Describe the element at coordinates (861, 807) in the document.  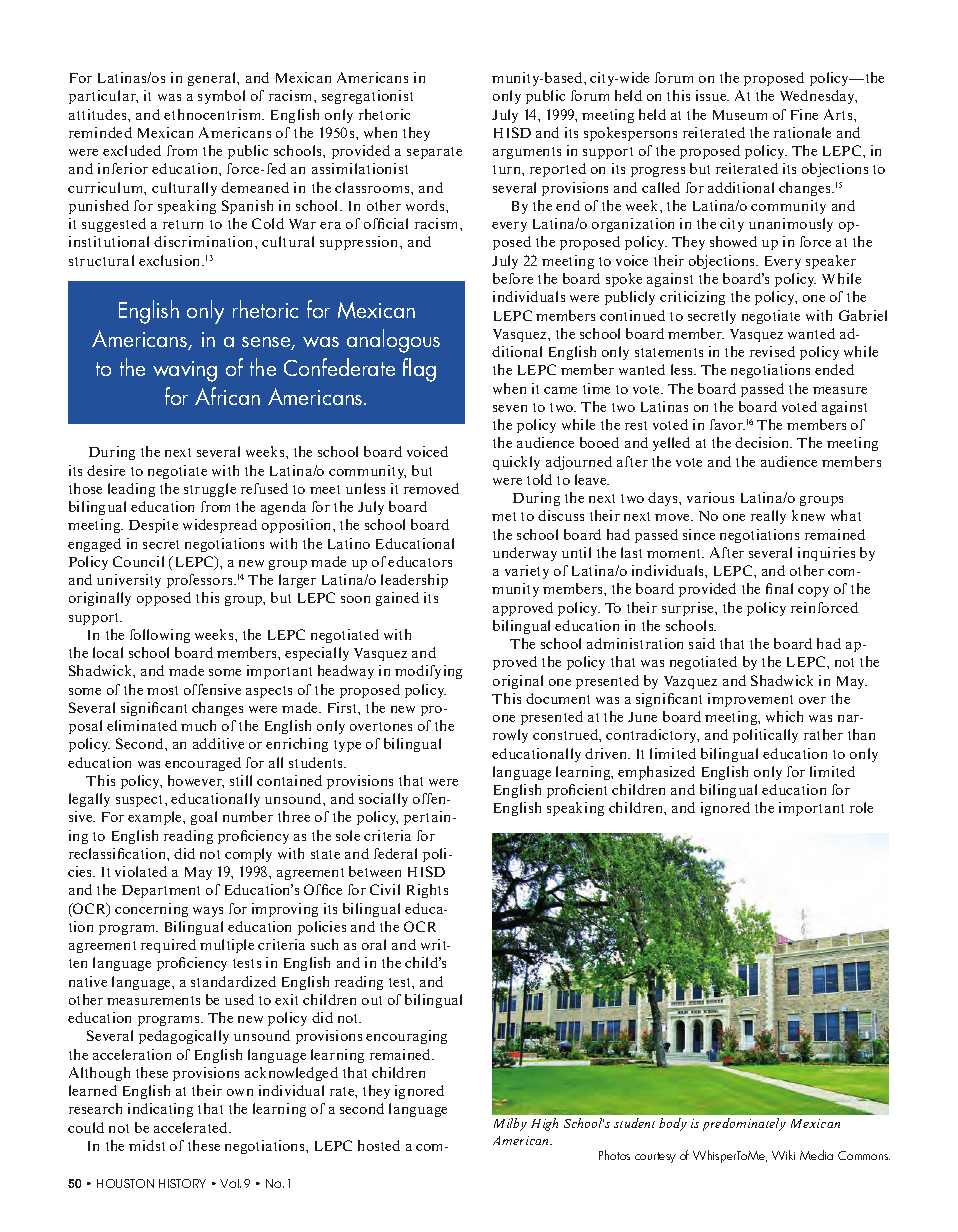
I see `role` at that location.
